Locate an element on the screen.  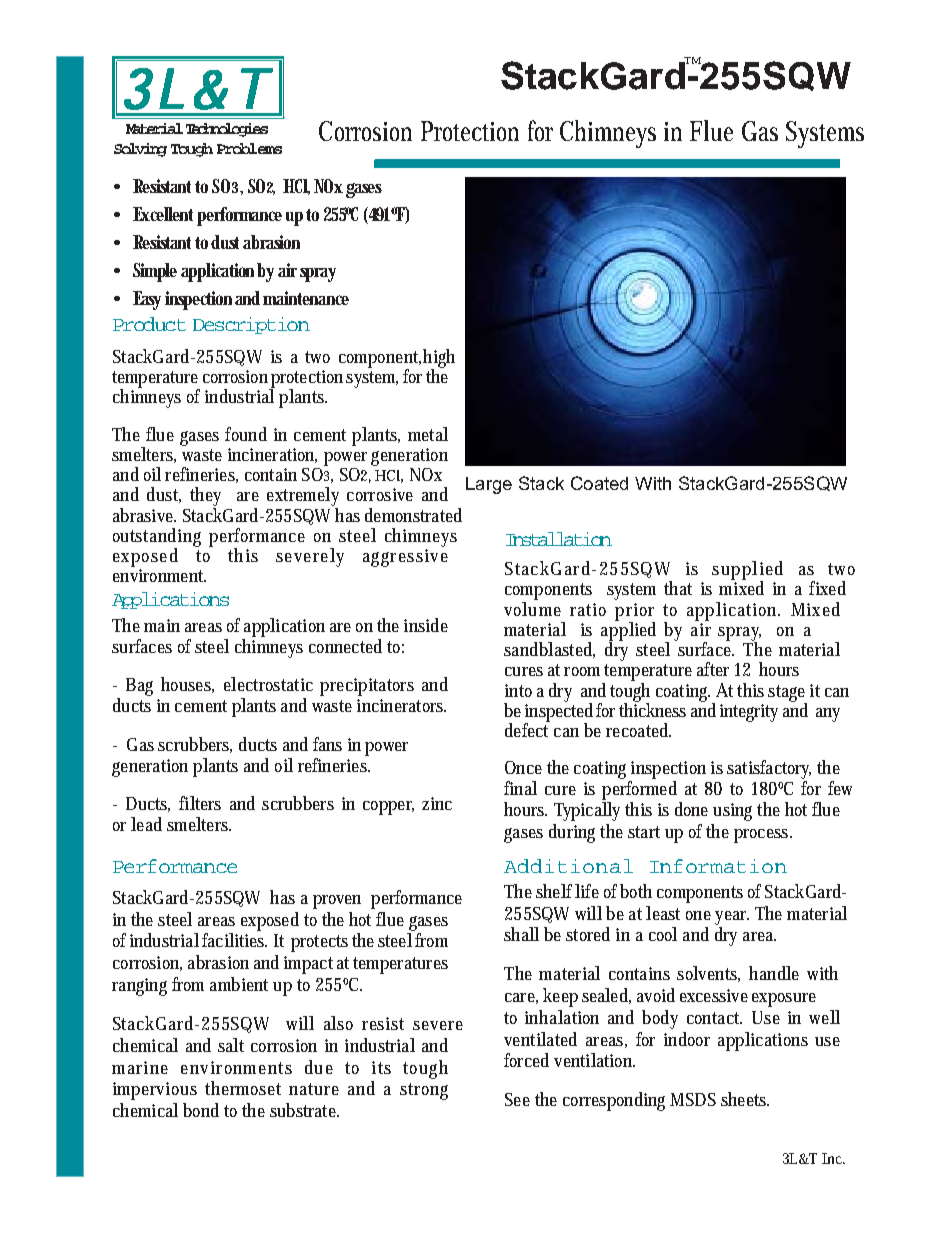
volume is located at coordinates (532, 607).
